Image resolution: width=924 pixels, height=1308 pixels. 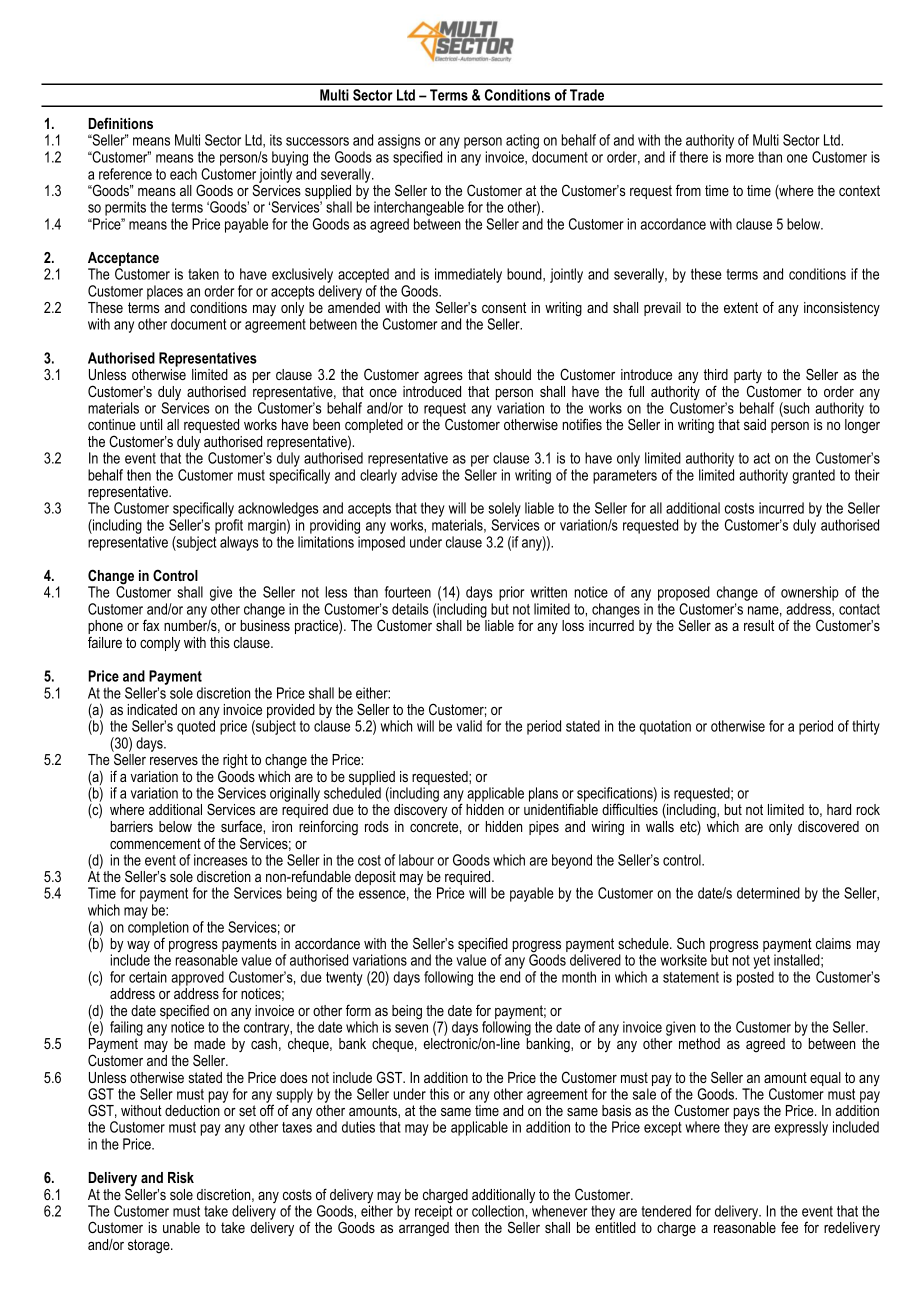 What do you see at coordinates (181, 1227) in the screenshot?
I see `unable` at bounding box center [181, 1227].
